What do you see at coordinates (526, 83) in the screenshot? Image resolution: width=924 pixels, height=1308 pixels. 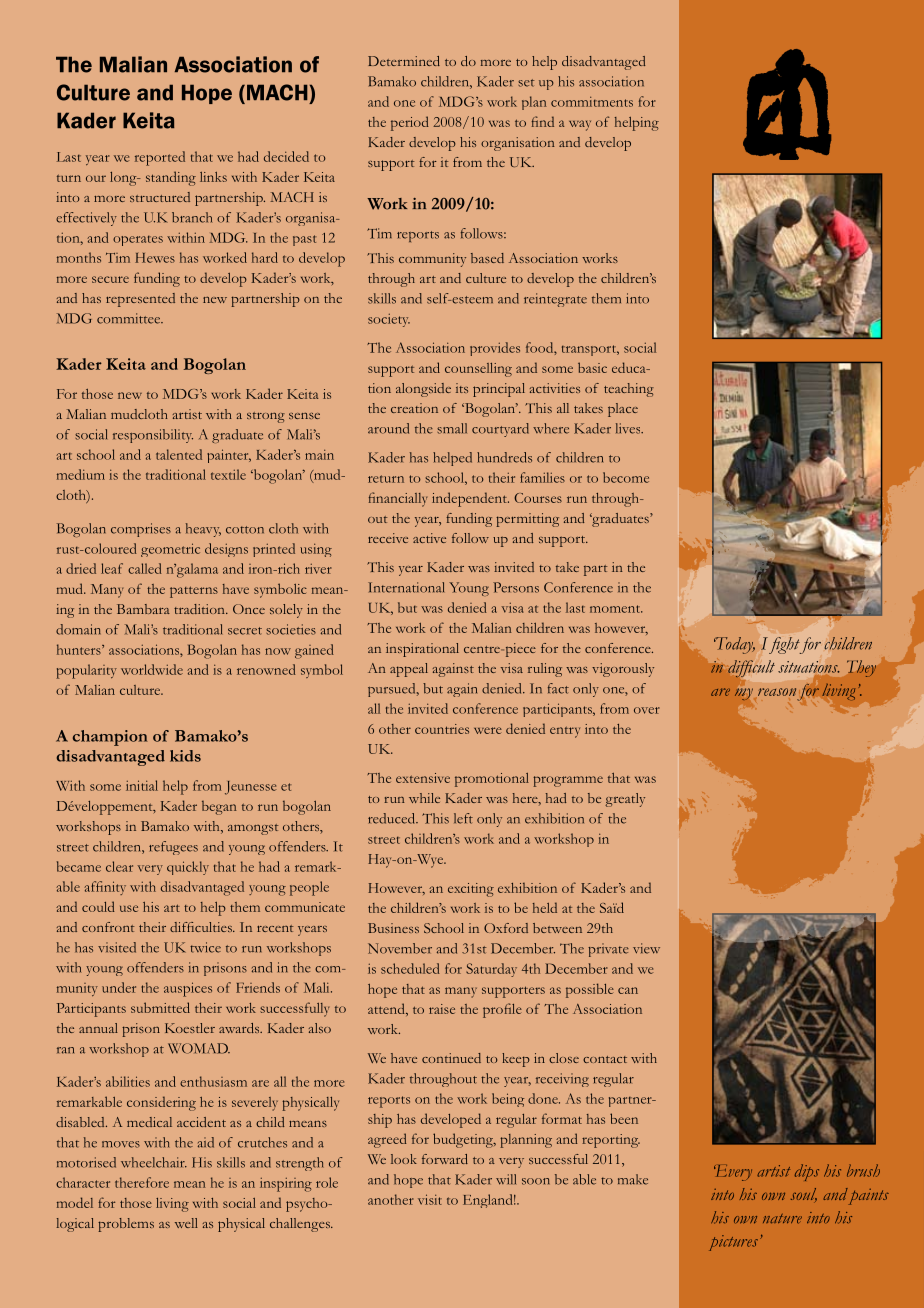 I see `set` at bounding box center [526, 83].
